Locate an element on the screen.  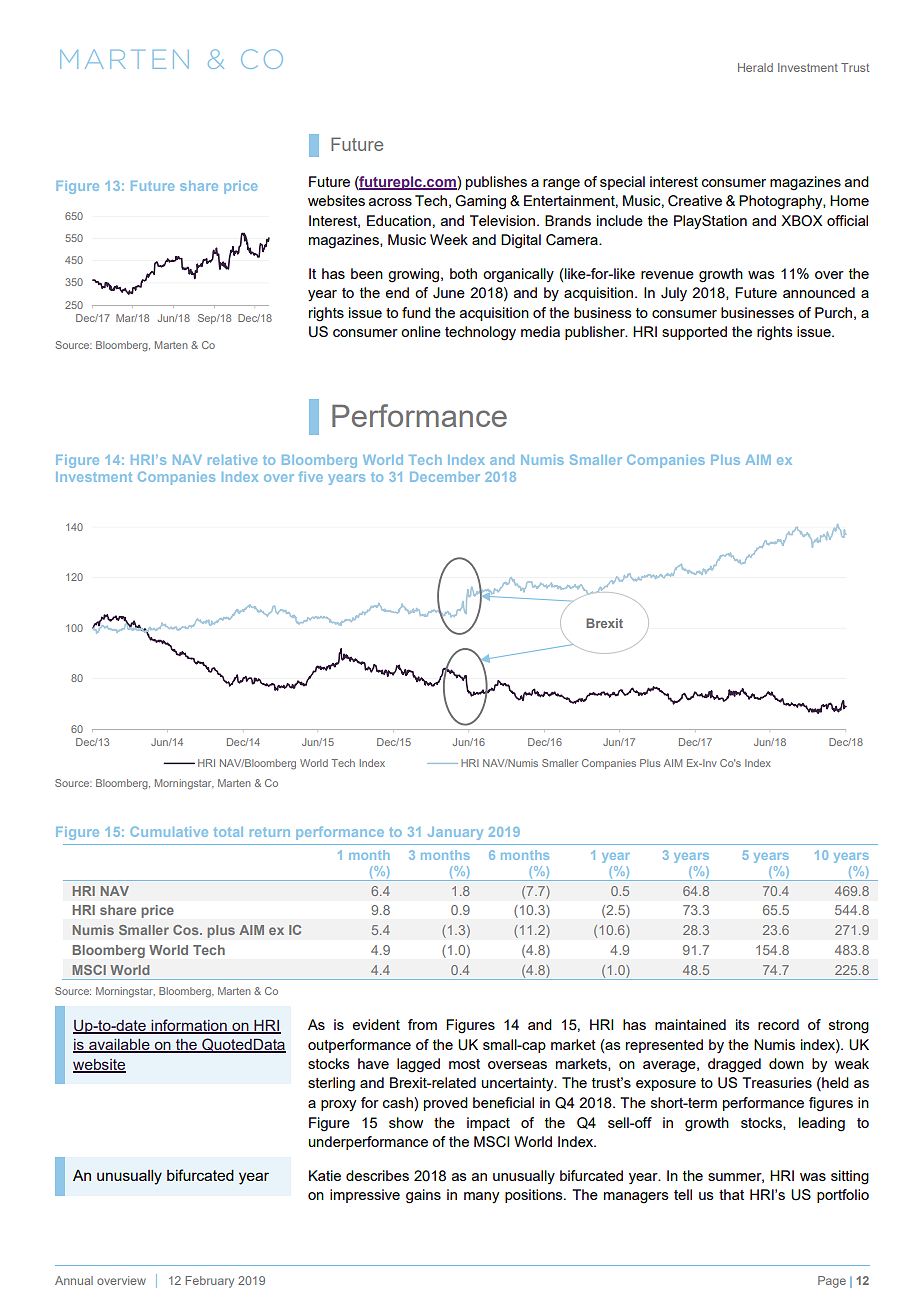
Cumulative is located at coordinates (169, 831).
